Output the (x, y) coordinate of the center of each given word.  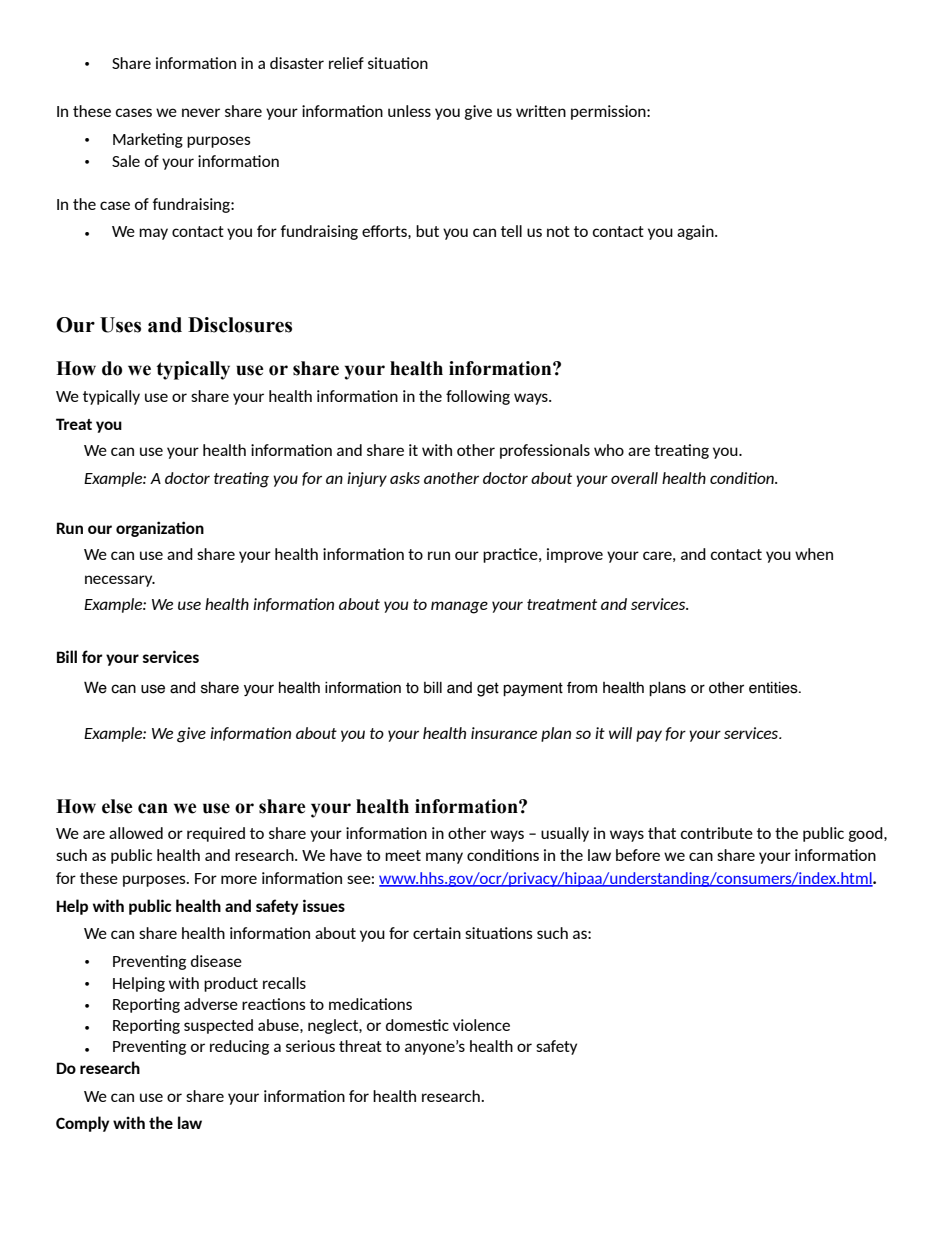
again (696, 232)
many (444, 858)
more (239, 879)
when (814, 554)
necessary (120, 581)
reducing (239, 1047)
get (488, 689)
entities (774, 688)
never (201, 112)
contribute (717, 833)
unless (409, 111)
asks (405, 478)
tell (511, 231)
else (117, 806)
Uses (120, 325)
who (609, 450)
